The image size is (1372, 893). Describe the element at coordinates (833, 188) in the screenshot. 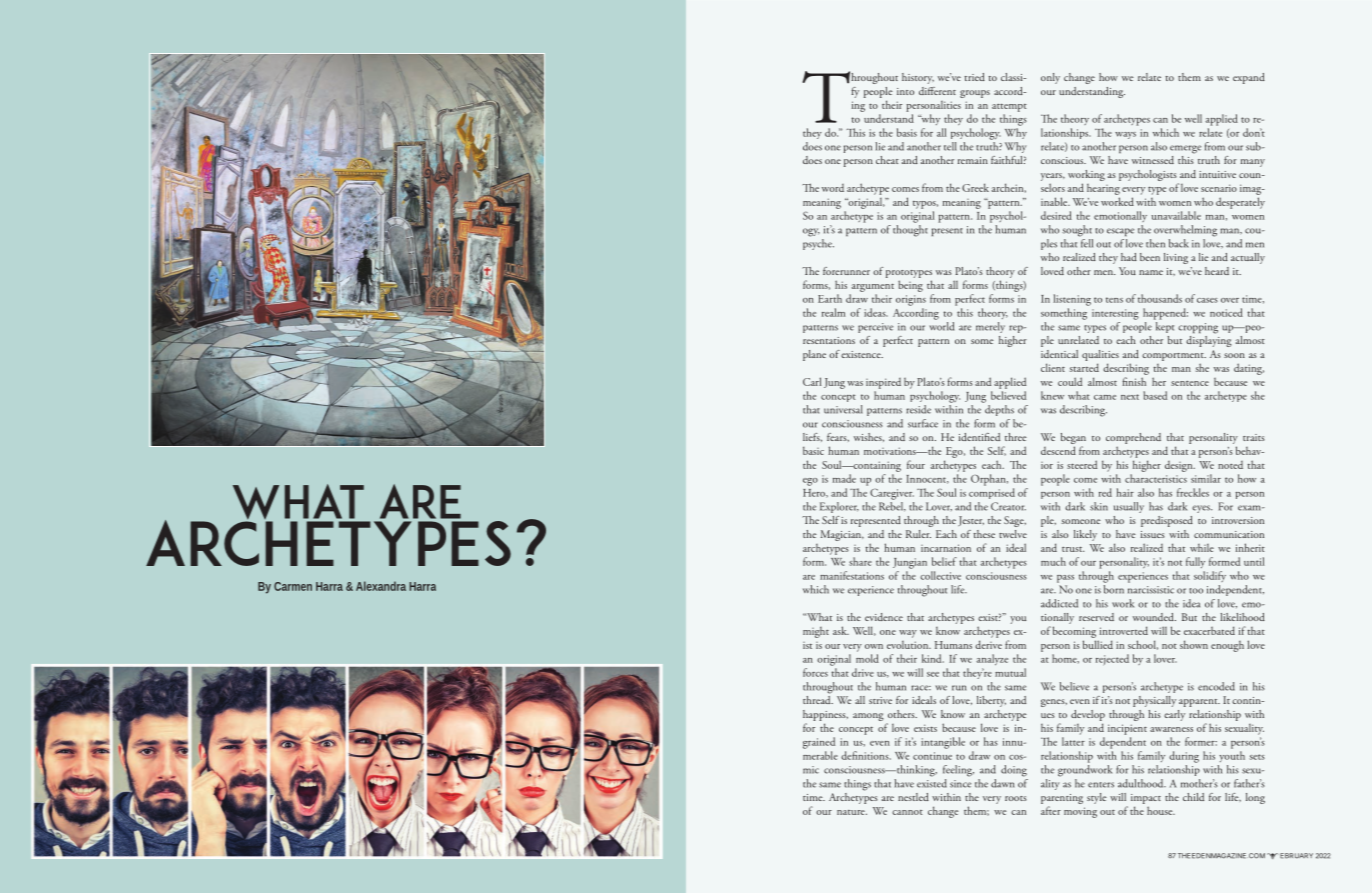

I see `word` at that location.
